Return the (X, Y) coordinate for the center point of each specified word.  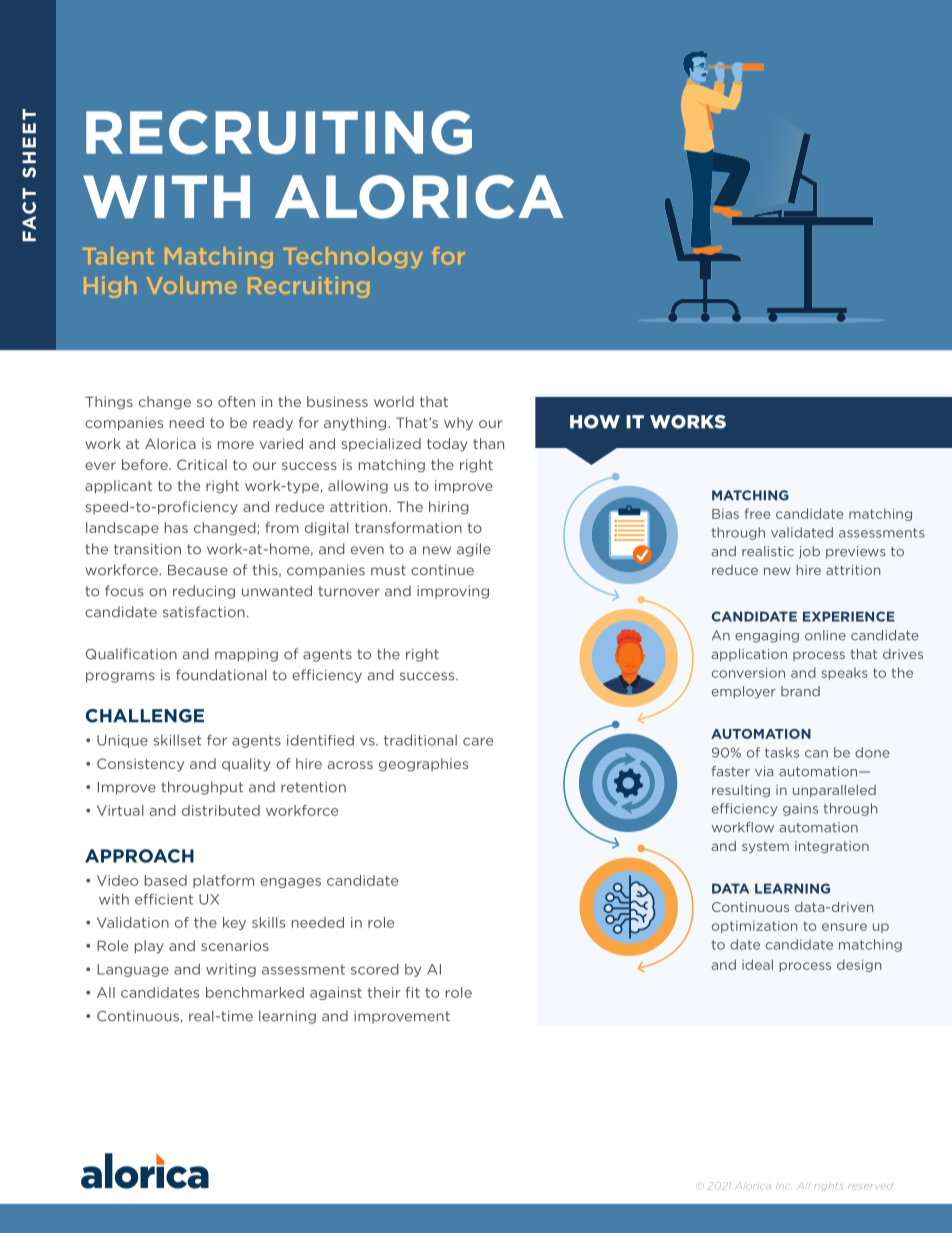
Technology (353, 257)
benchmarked (255, 992)
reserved (870, 1186)
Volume (192, 285)
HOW (595, 422)
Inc (783, 1185)
